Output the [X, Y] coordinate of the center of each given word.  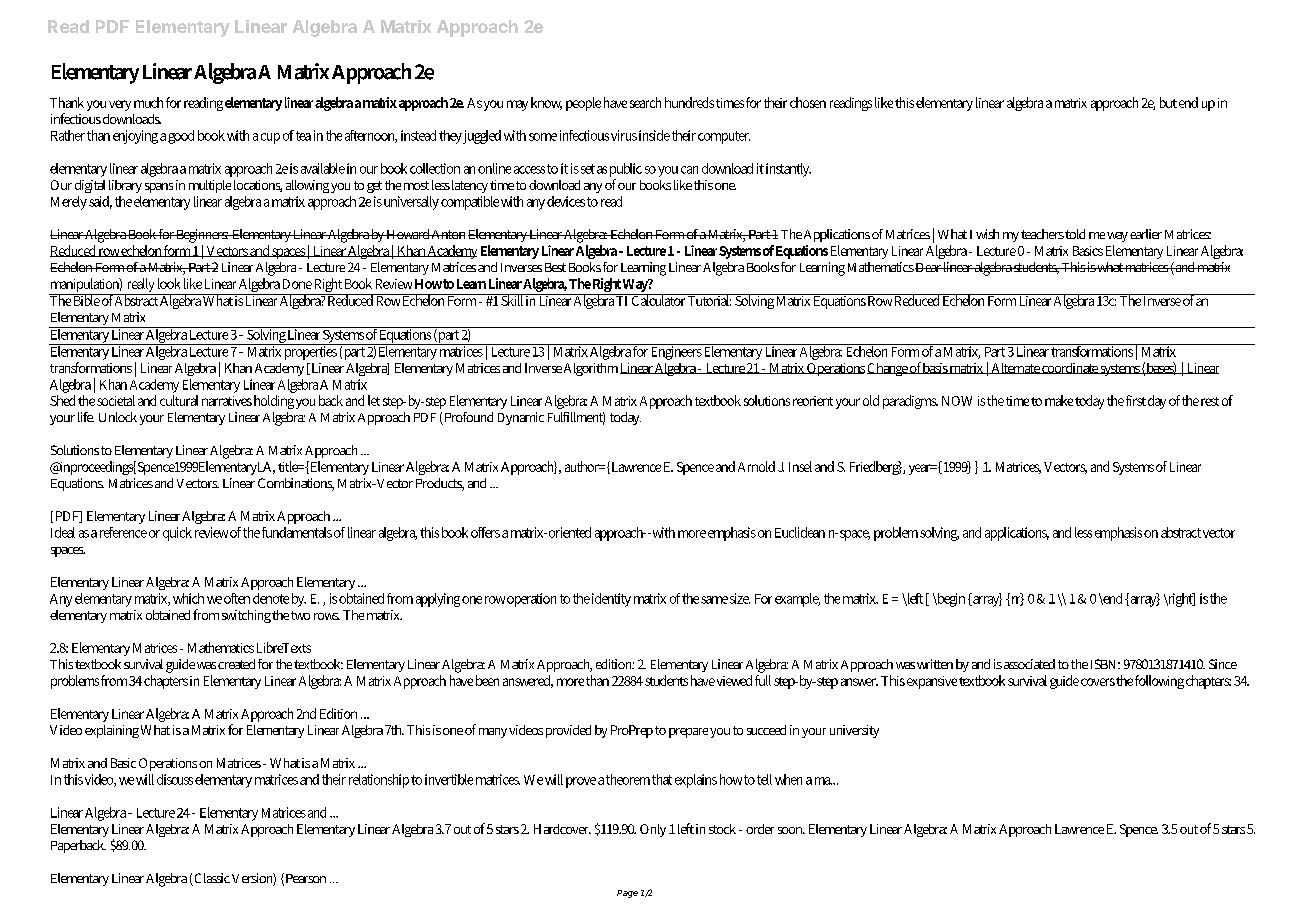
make [1059, 400]
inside [654, 135]
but [1168, 102]
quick [177, 534]
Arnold [756, 466]
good [181, 137]
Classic [211, 879]
